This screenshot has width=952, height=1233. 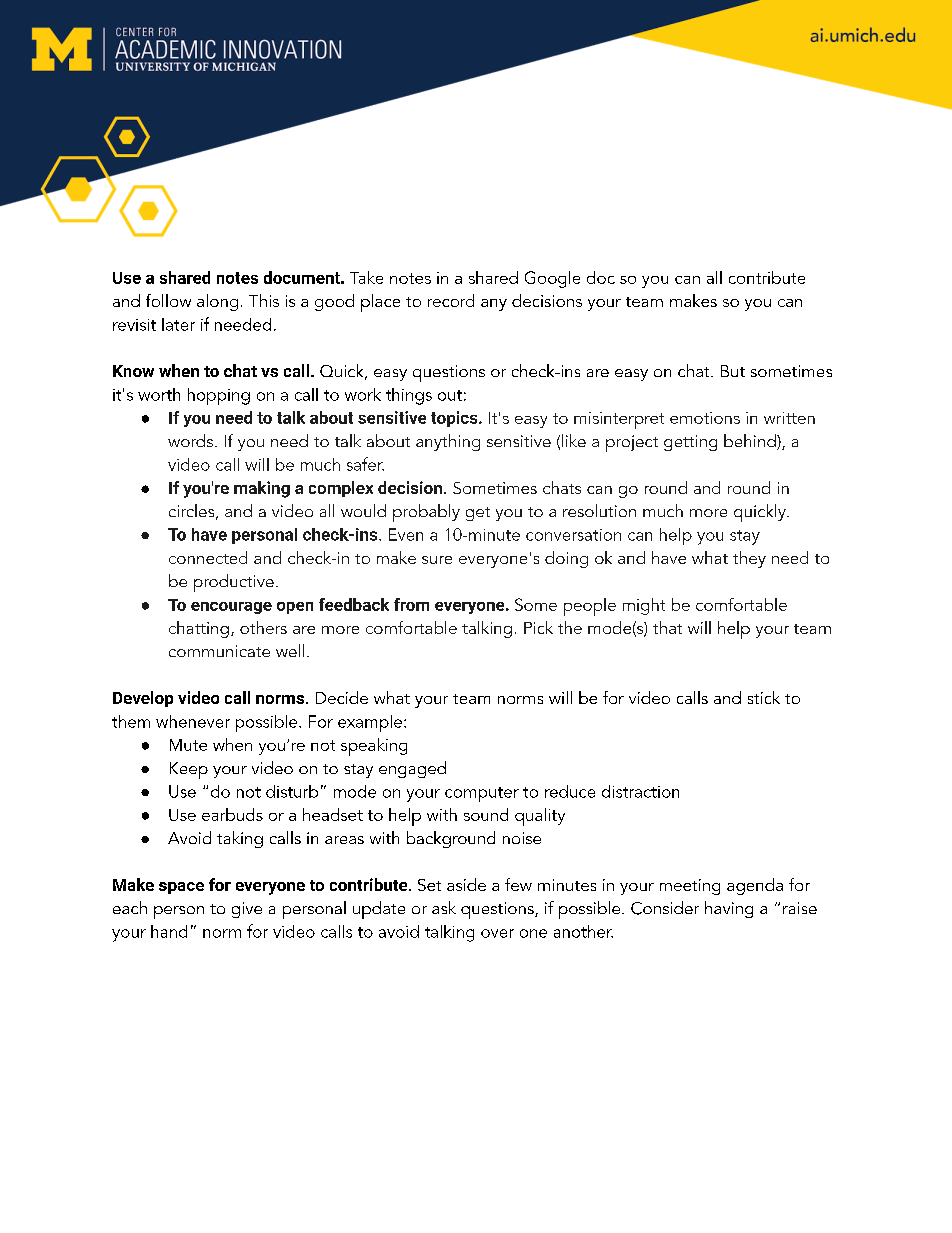 I want to click on record, so click(x=451, y=300).
